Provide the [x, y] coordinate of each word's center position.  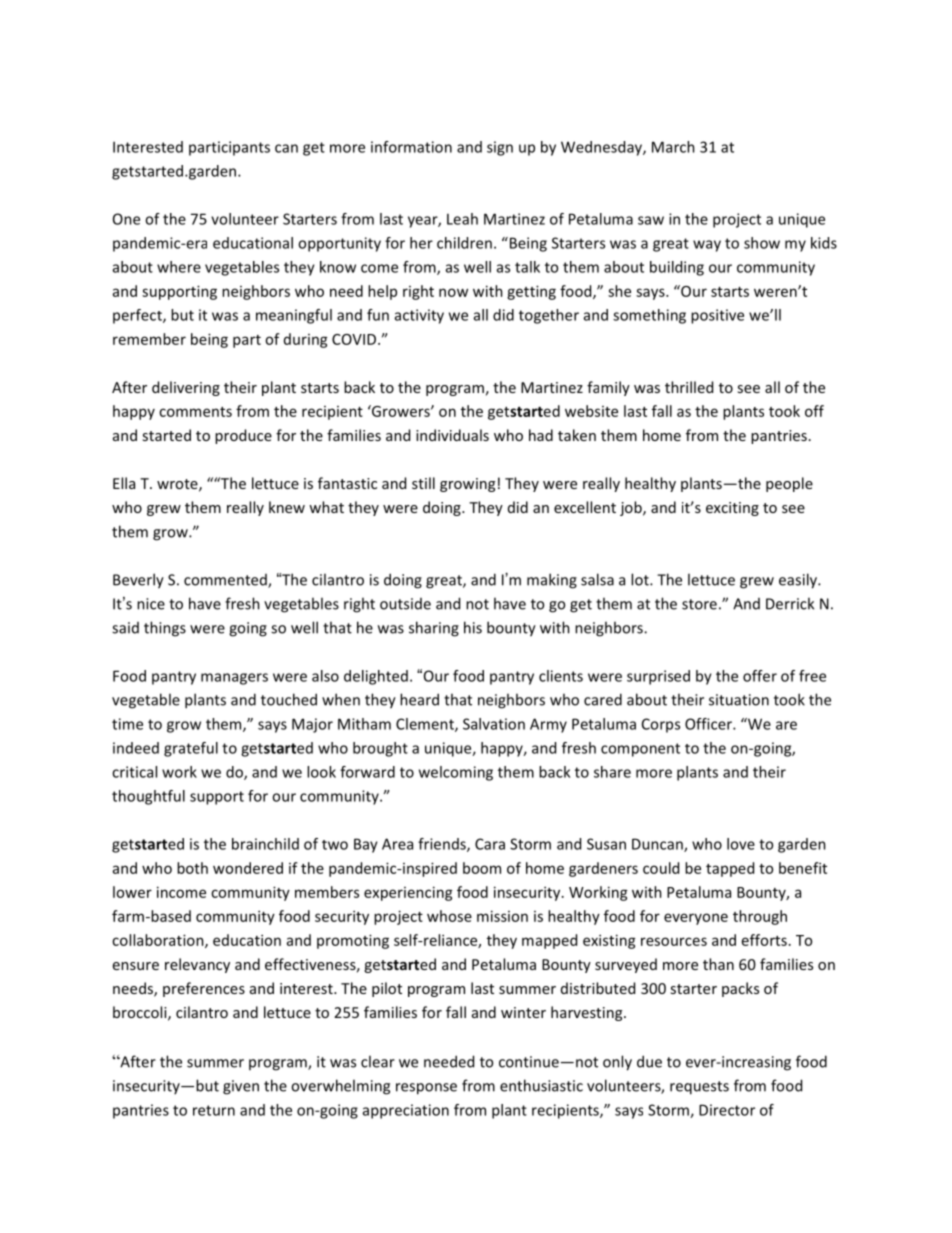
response [426, 1089]
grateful [191, 749]
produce [243, 436]
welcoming [456, 773]
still [423, 483]
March [673, 147]
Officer [709, 724]
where [179, 267]
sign [500, 148]
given [241, 1087]
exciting [732, 509]
